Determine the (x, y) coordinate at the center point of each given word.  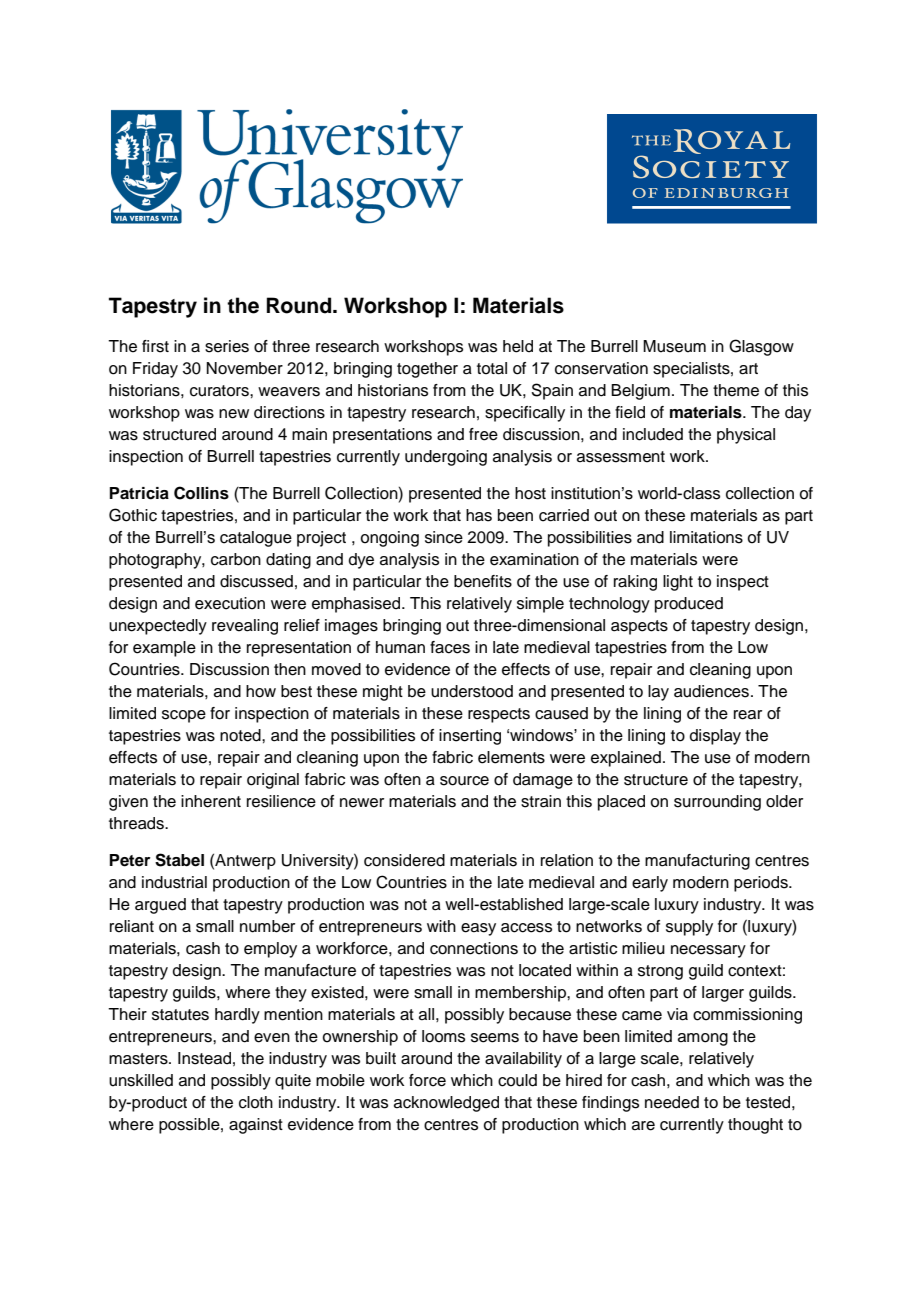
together (427, 370)
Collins (201, 493)
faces (450, 647)
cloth (256, 1102)
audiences (713, 691)
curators (220, 391)
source (464, 781)
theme (736, 390)
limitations (706, 537)
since (444, 537)
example (164, 649)
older (784, 801)
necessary (708, 951)
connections (474, 948)
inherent (211, 801)
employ (270, 950)
